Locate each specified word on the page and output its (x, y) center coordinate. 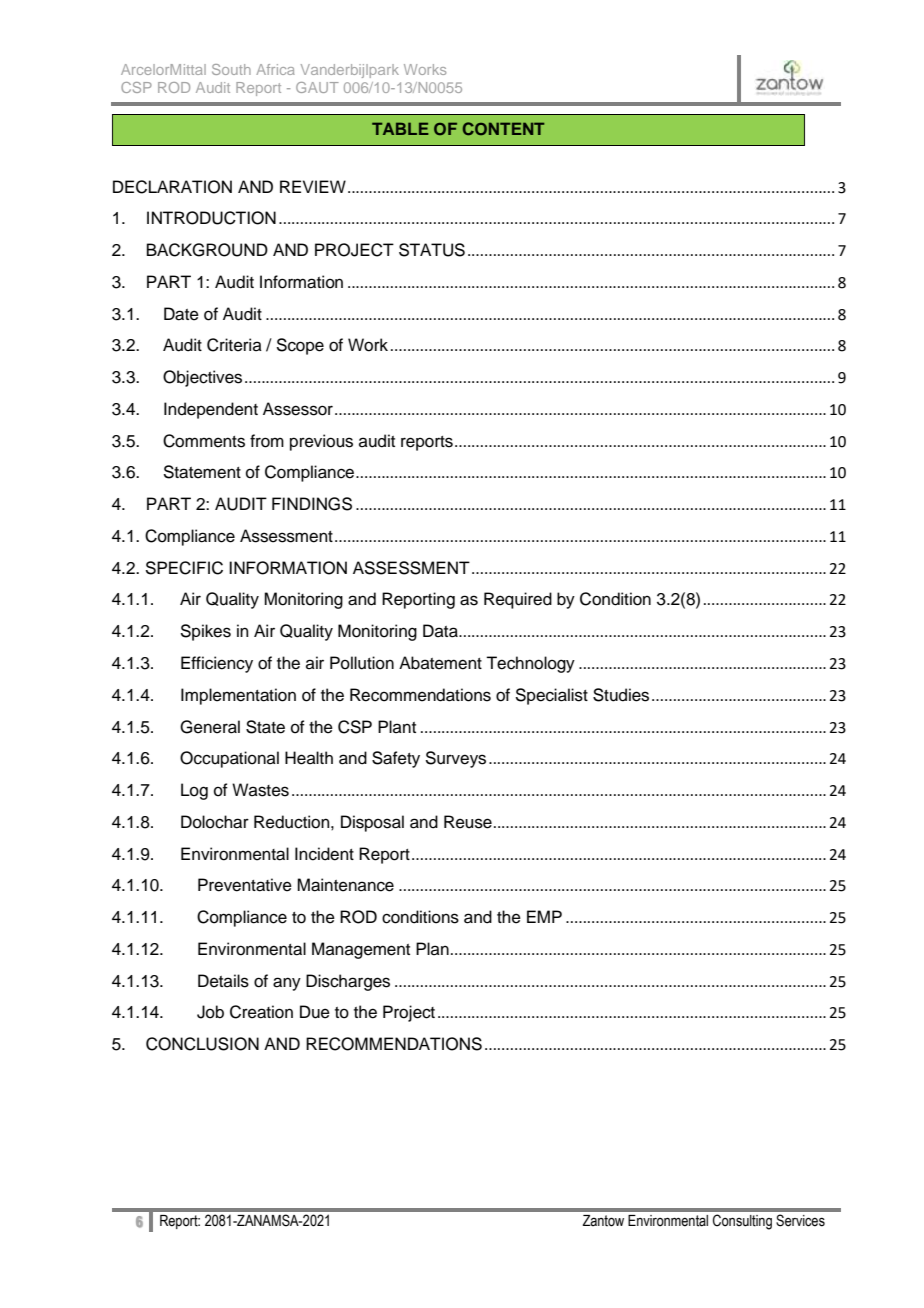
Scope (300, 346)
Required (518, 600)
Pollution (362, 663)
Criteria (234, 345)
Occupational (229, 759)
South (231, 69)
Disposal (372, 823)
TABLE (400, 128)
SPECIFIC (184, 568)
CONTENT (503, 128)
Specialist (551, 696)
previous (321, 442)
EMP (544, 916)
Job (210, 1012)
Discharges (348, 982)
